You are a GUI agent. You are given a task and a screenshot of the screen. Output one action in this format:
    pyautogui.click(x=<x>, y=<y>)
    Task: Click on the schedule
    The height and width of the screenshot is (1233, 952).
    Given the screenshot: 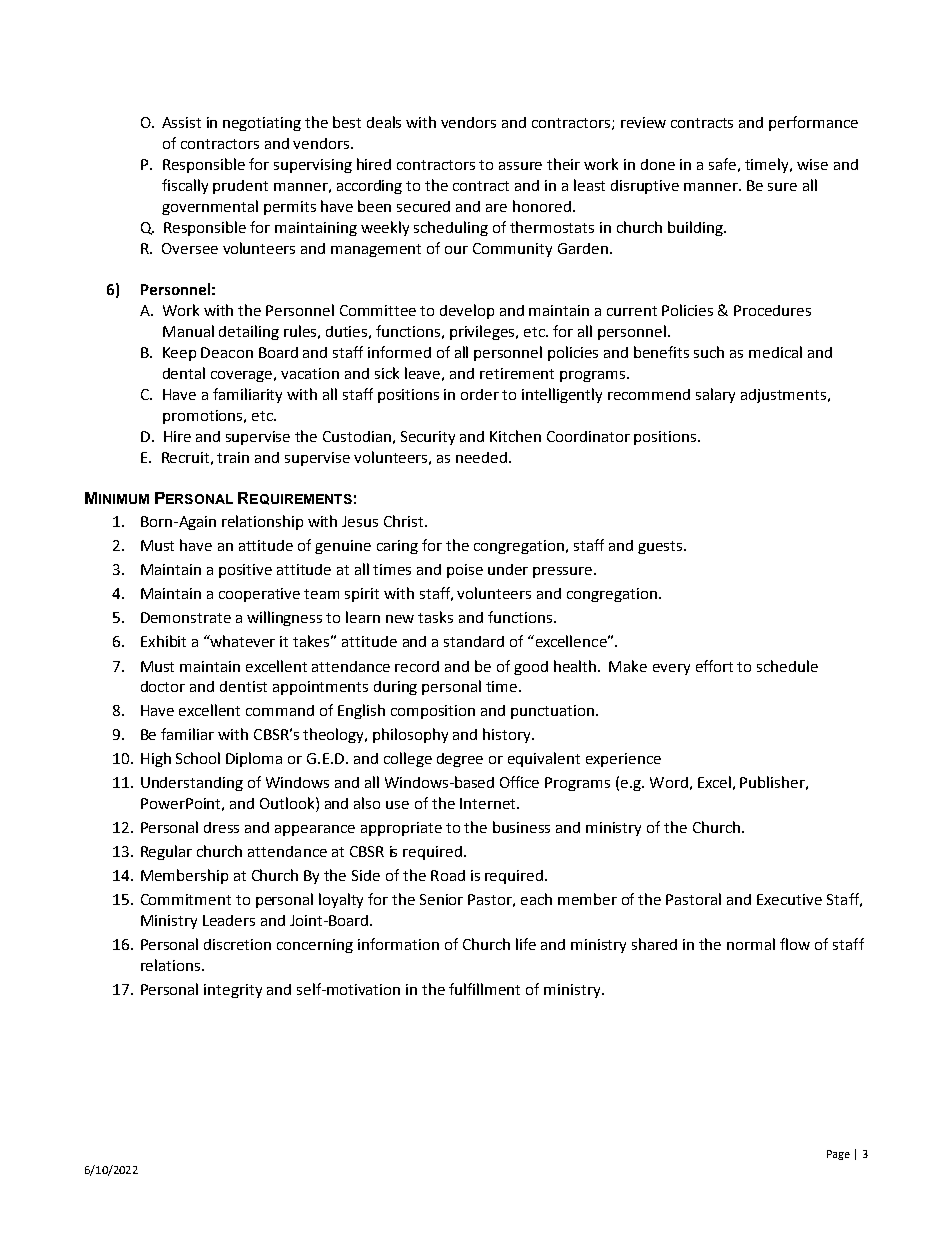 What is the action you would take?
    pyautogui.click(x=787, y=666)
